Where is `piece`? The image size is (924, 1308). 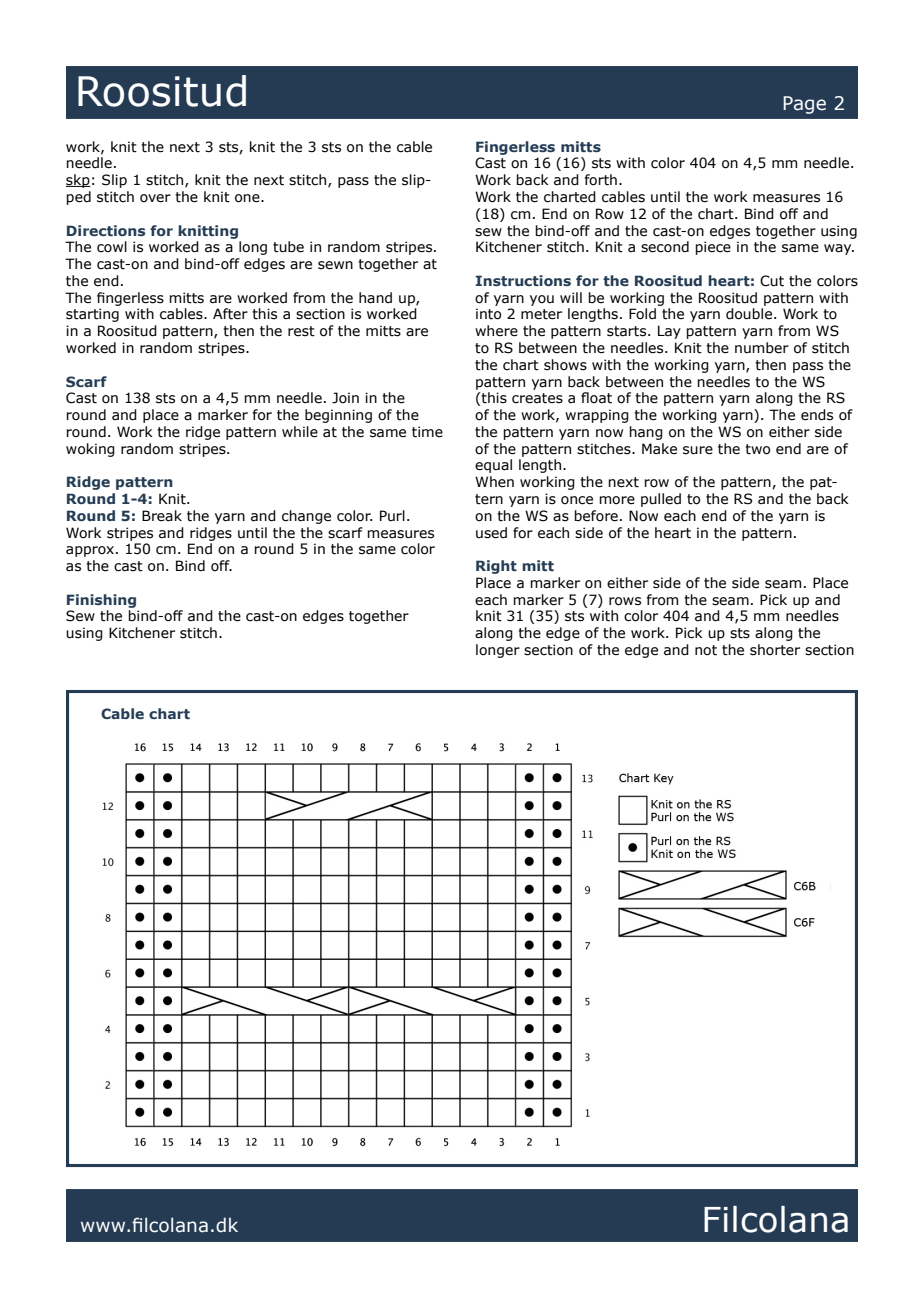
piece is located at coordinates (713, 248).
